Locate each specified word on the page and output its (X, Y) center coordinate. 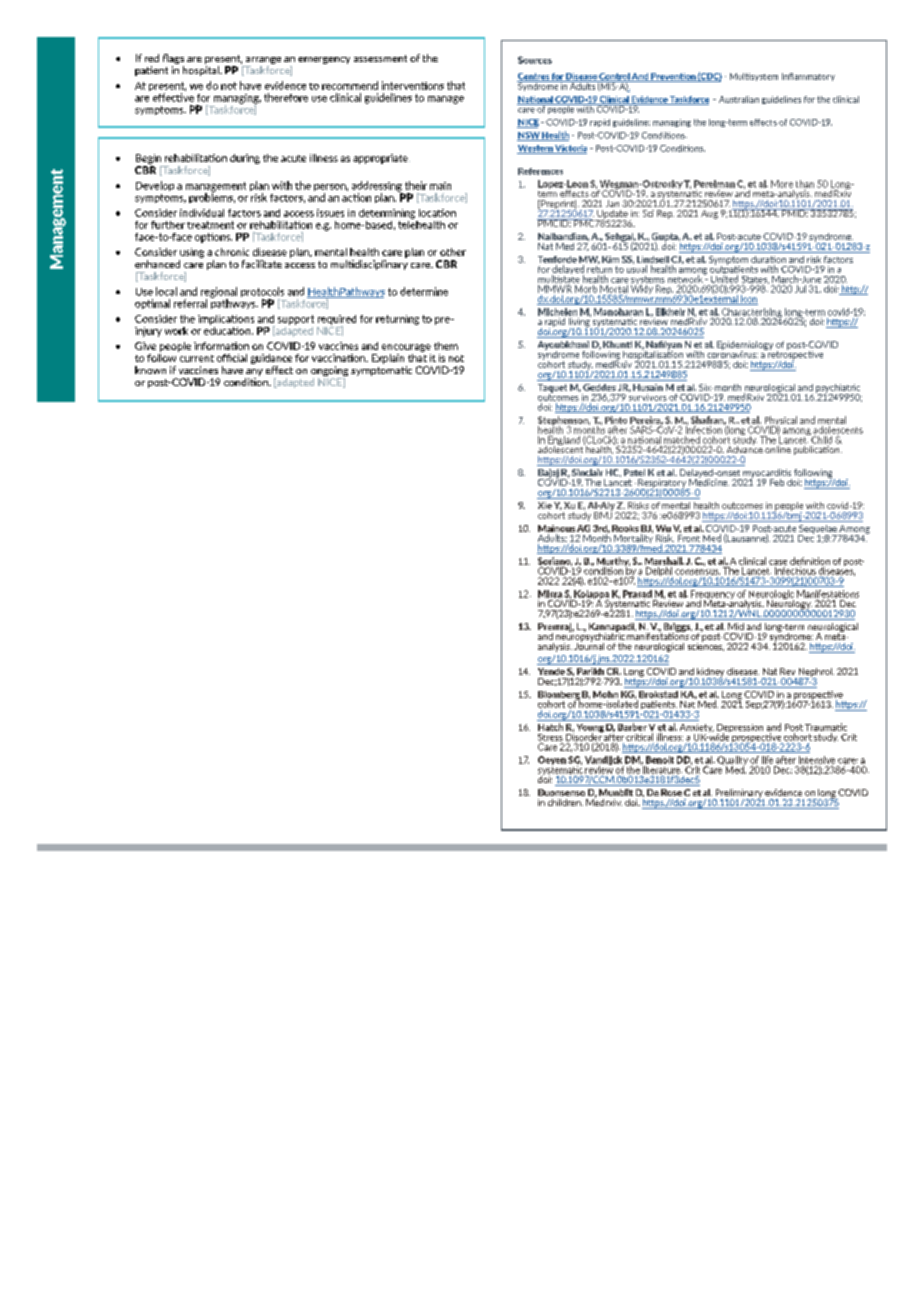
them (446, 346)
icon (748, 300)
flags (173, 60)
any (254, 372)
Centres (534, 77)
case (778, 562)
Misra (550, 594)
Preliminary (738, 794)
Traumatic (826, 727)
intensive (817, 760)
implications (226, 320)
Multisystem (754, 77)
